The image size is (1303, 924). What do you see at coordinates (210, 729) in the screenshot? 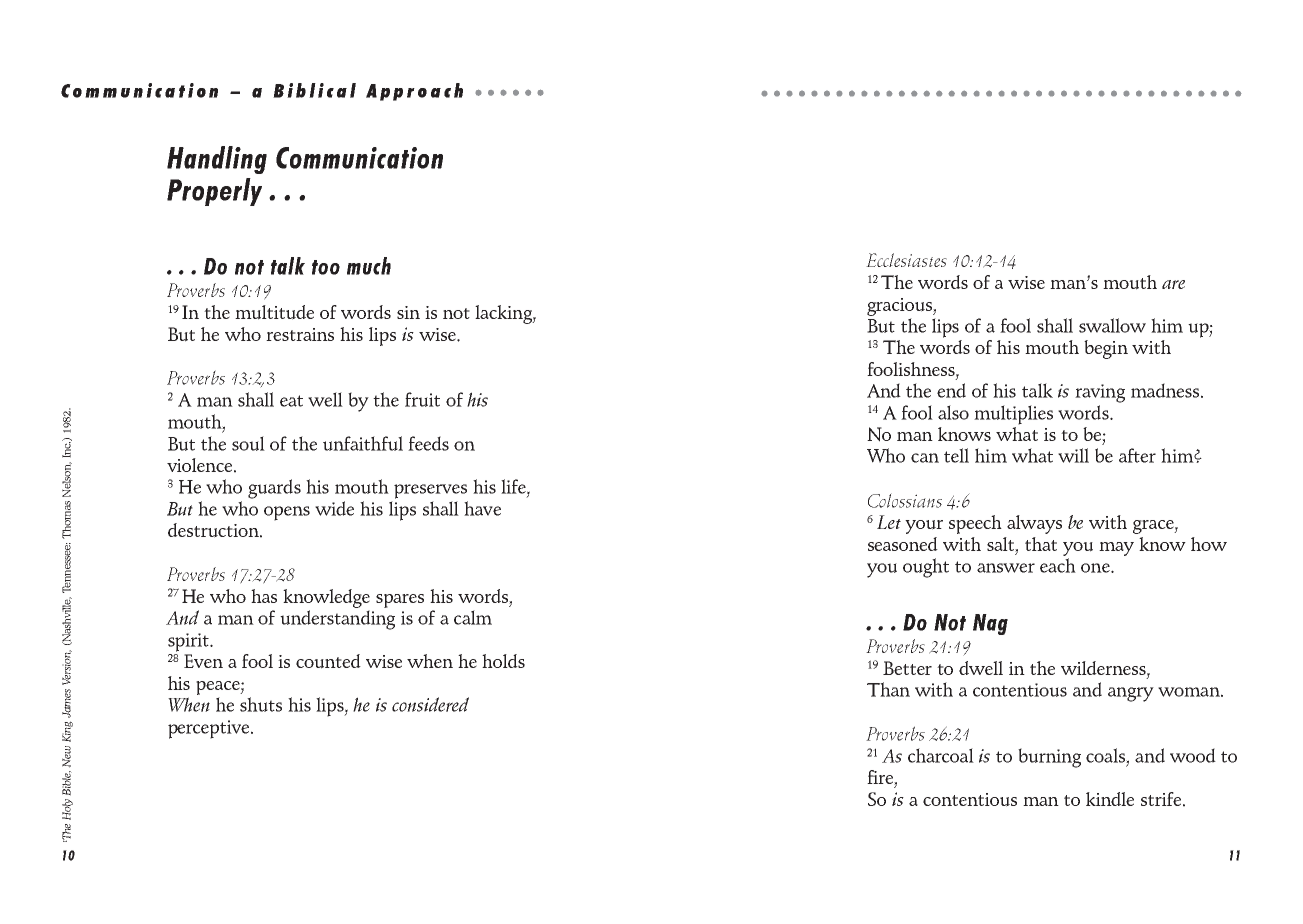
I see `perceptive` at bounding box center [210, 729].
